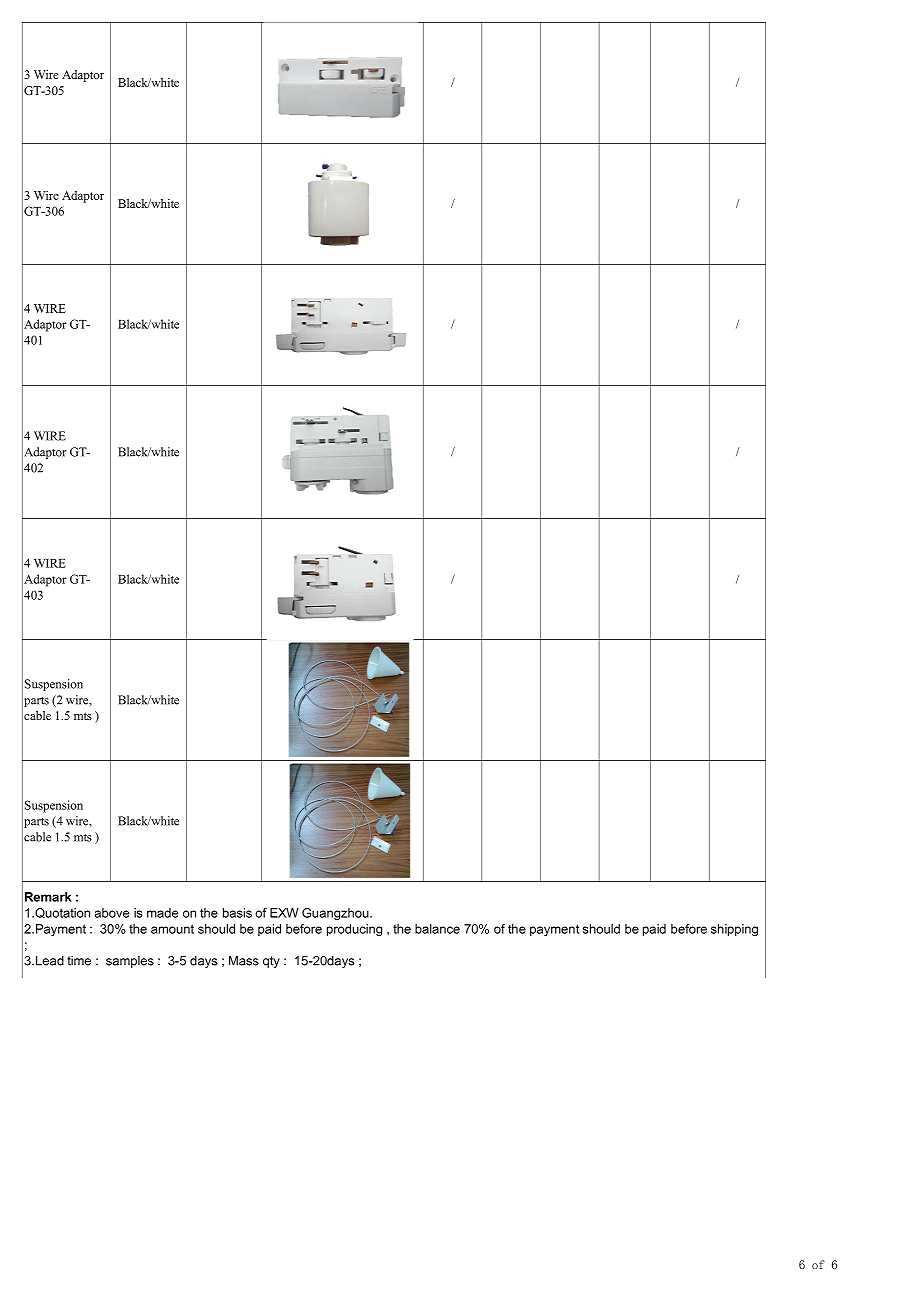  I want to click on balance, so click(437, 929).
